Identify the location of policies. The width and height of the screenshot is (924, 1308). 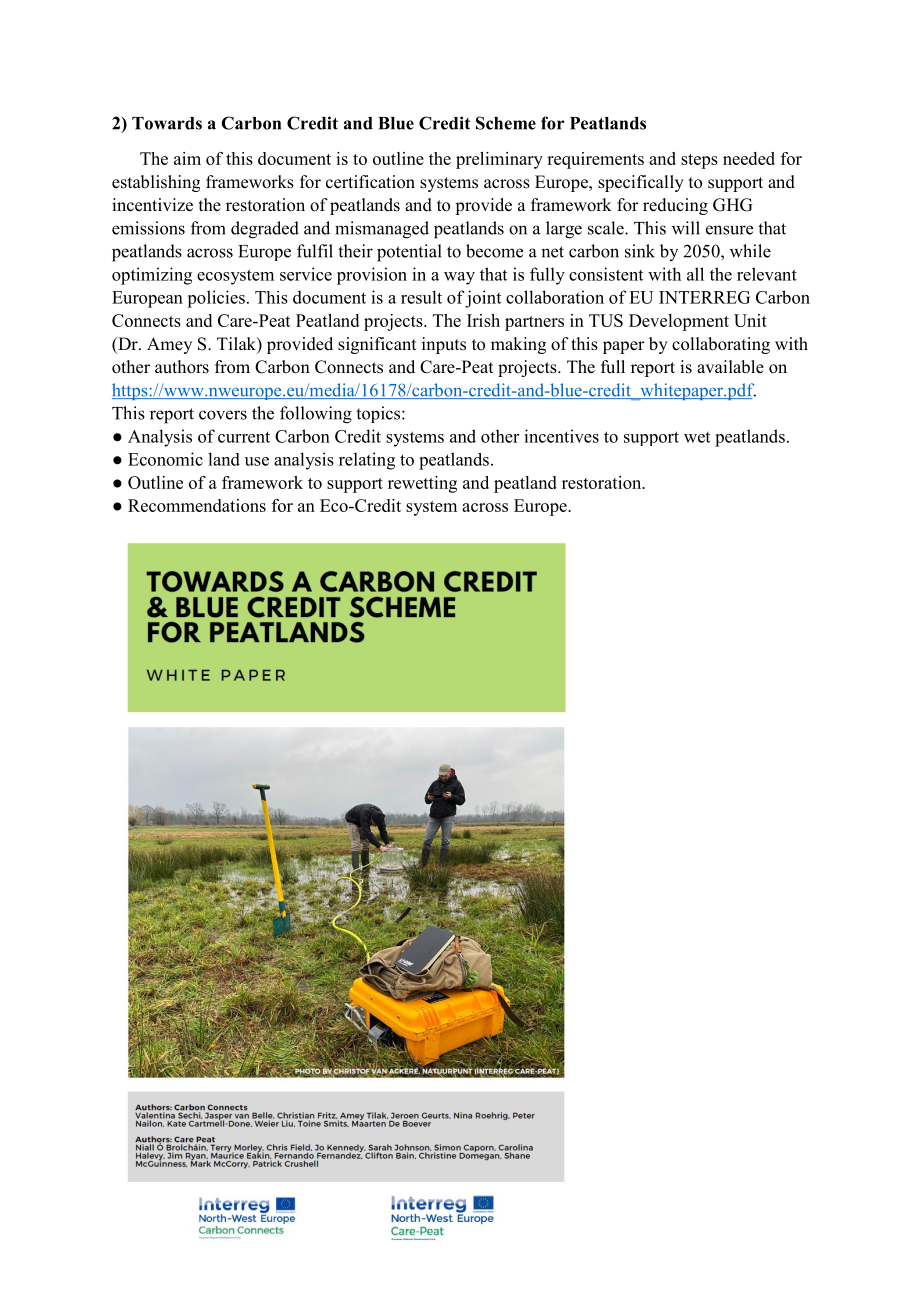
(216, 299).
